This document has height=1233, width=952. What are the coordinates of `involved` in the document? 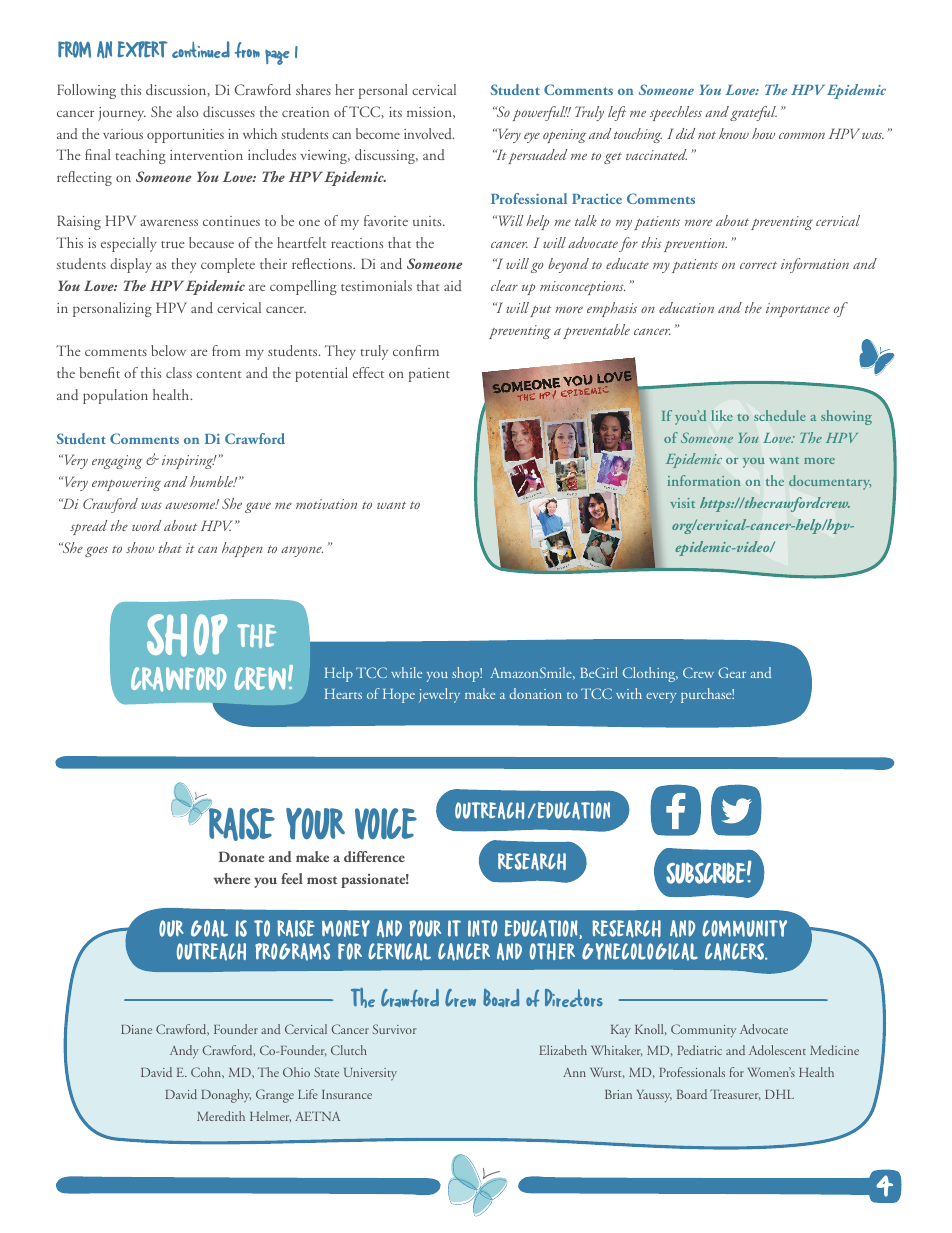 It's located at (429, 133).
